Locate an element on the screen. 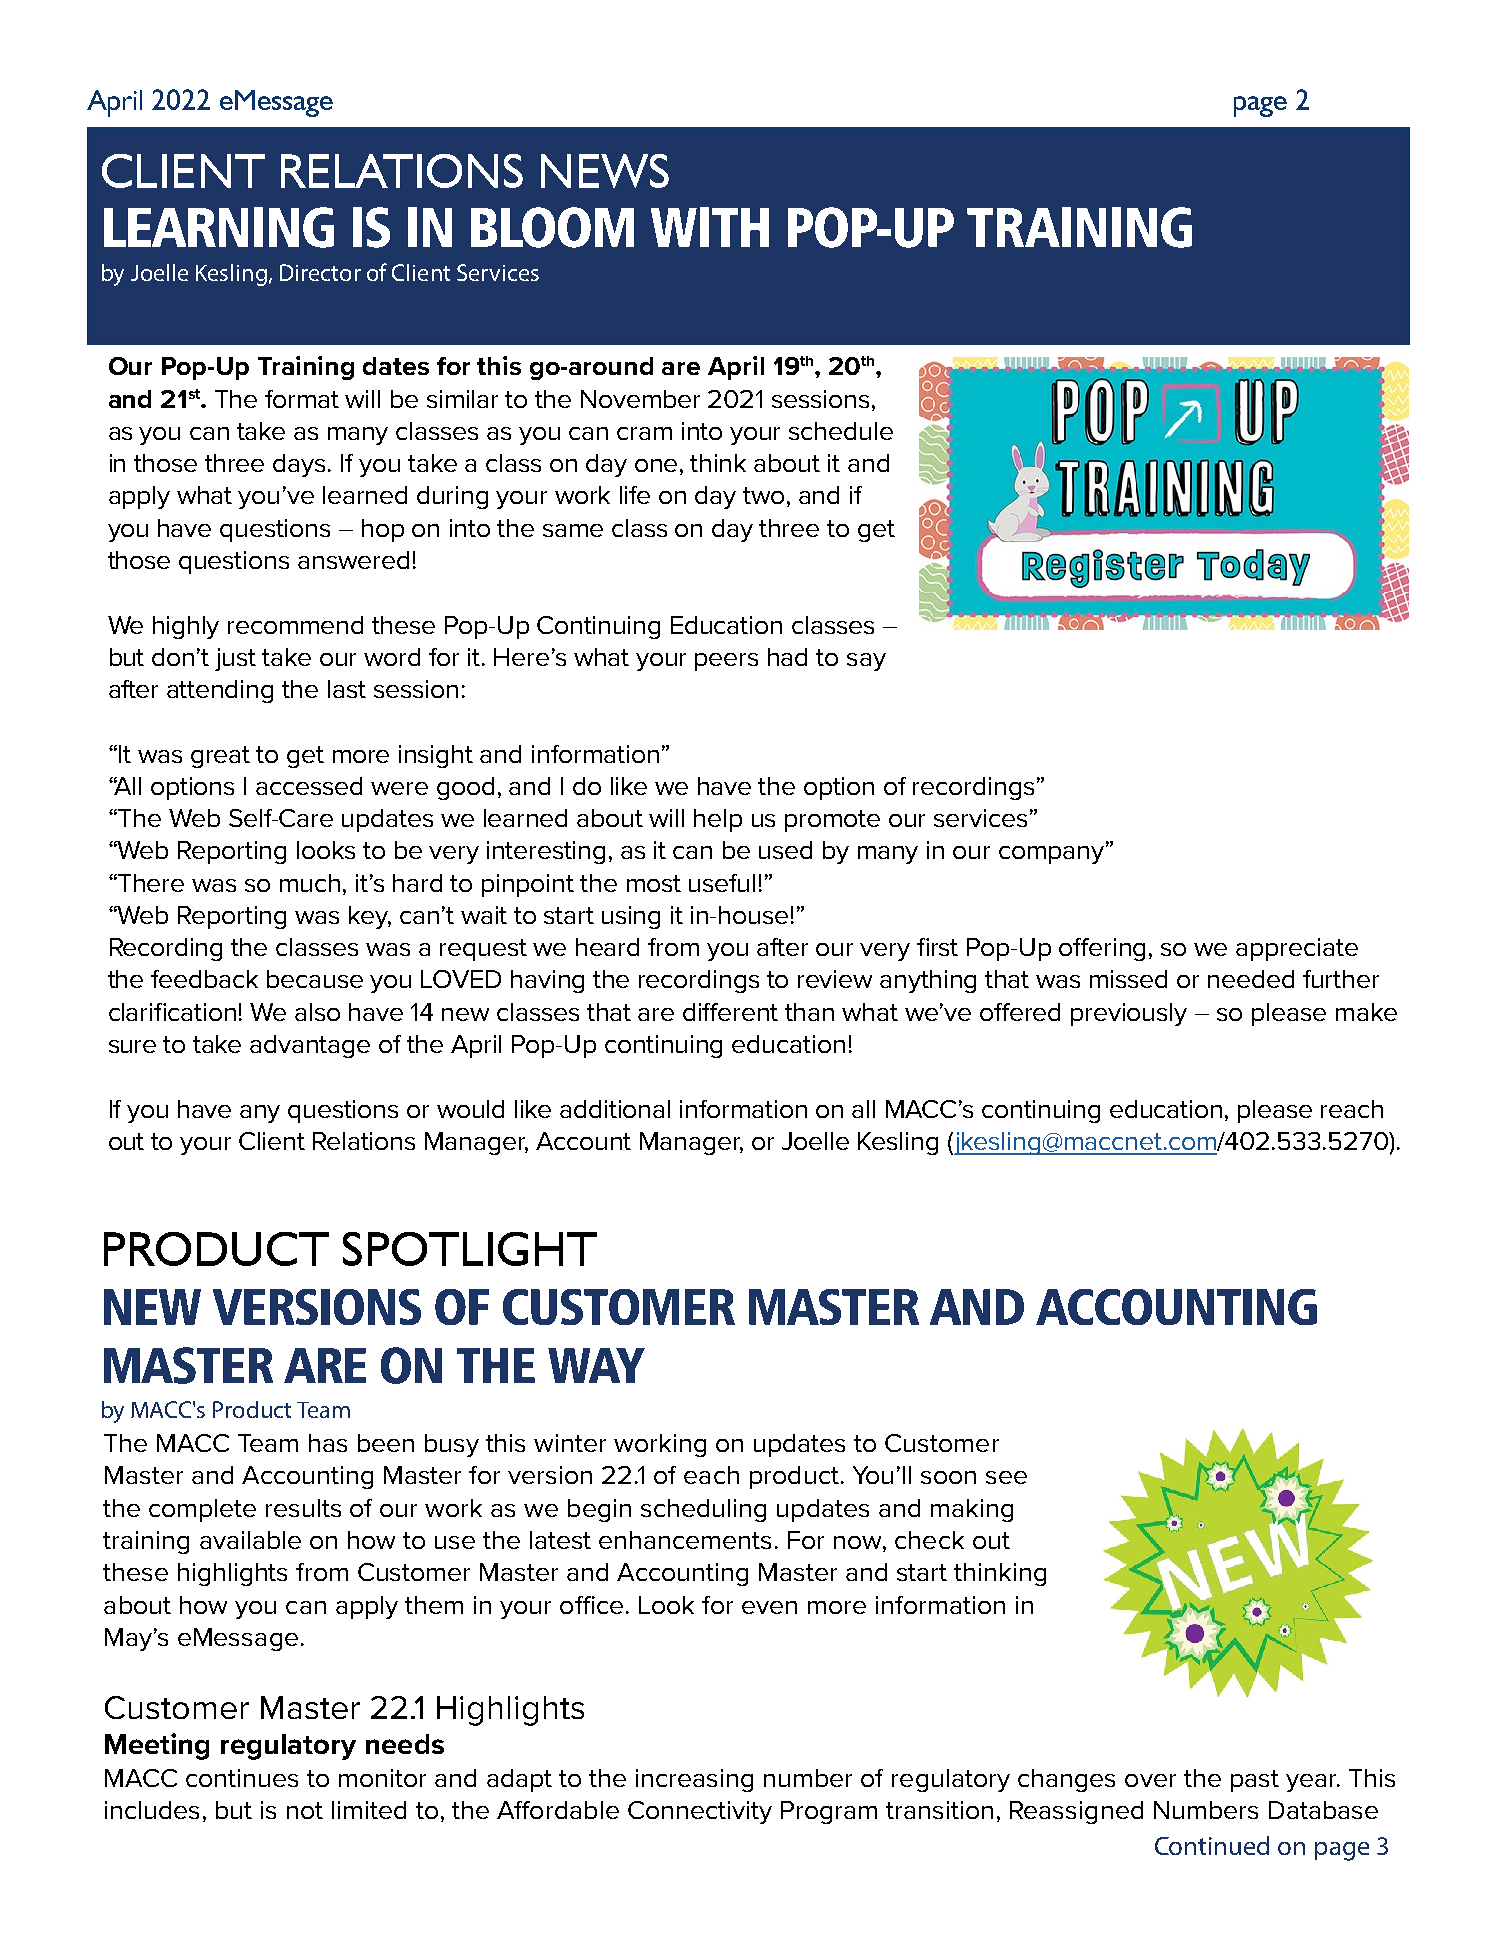 This screenshot has width=1496, height=1936. past is located at coordinates (1255, 1781).
